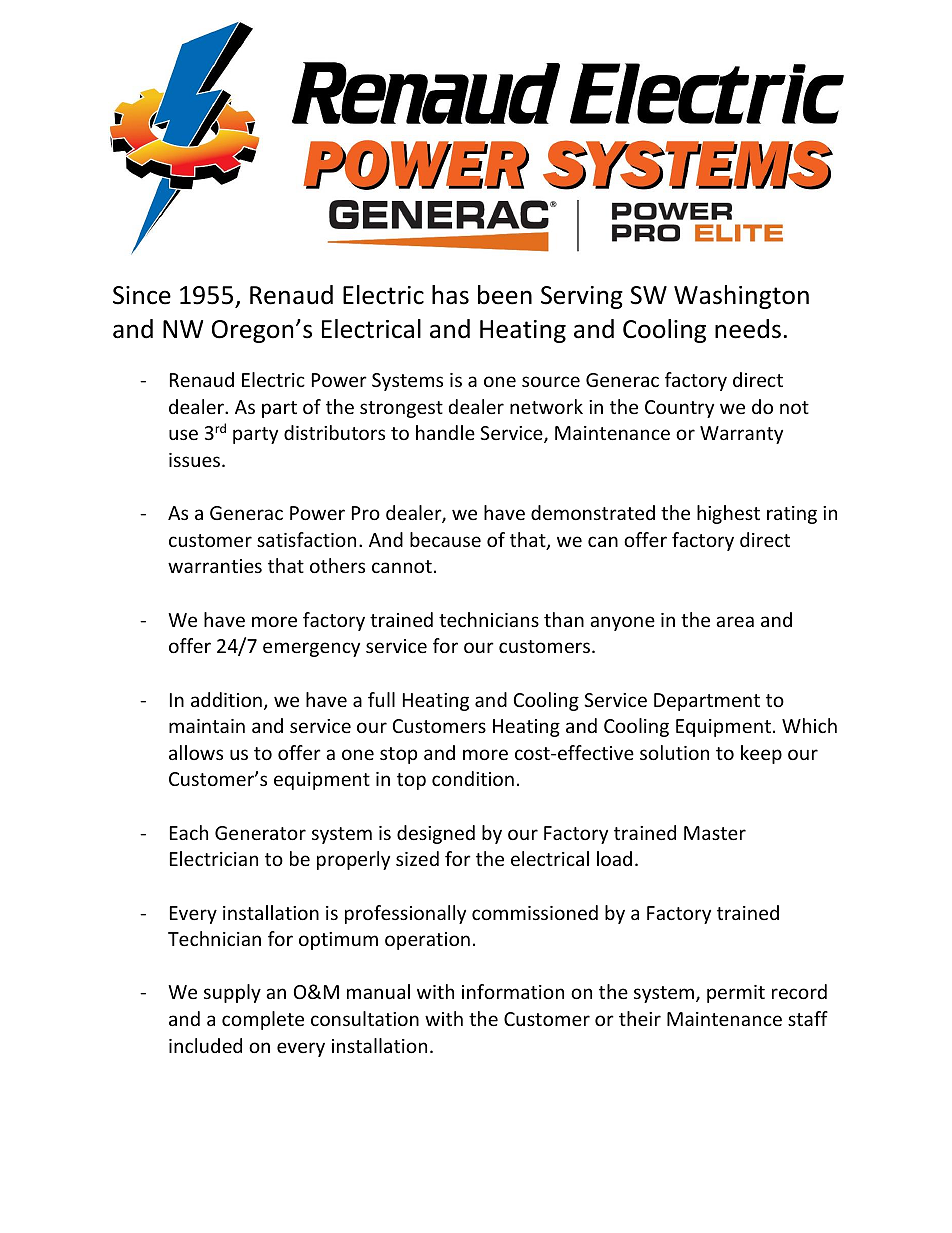 The image size is (952, 1233). What do you see at coordinates (735, 621) in the document?
I see `area` at bounding box center [735, 621].
